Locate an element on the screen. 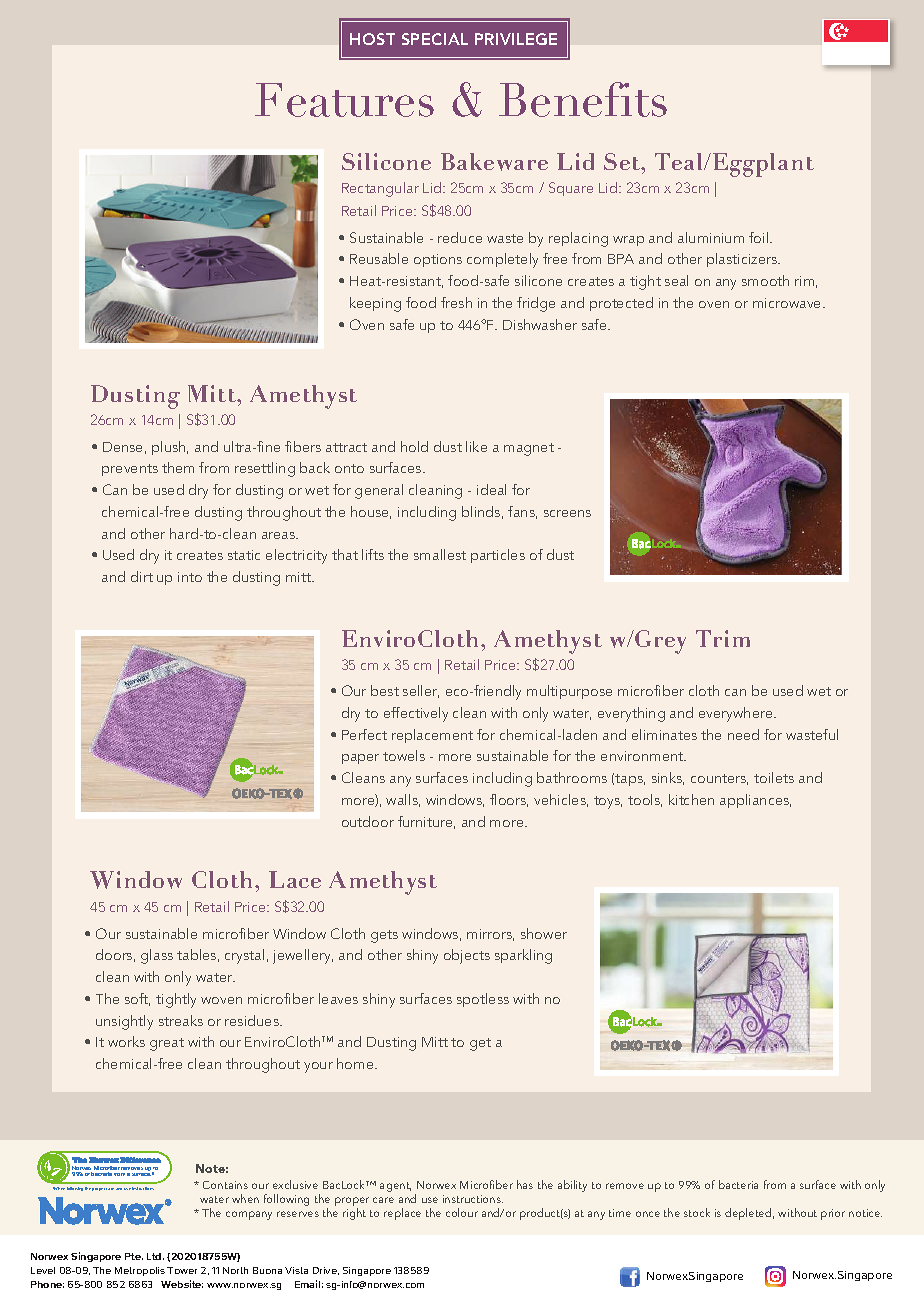  Features is located at coordinates (344, 100).
